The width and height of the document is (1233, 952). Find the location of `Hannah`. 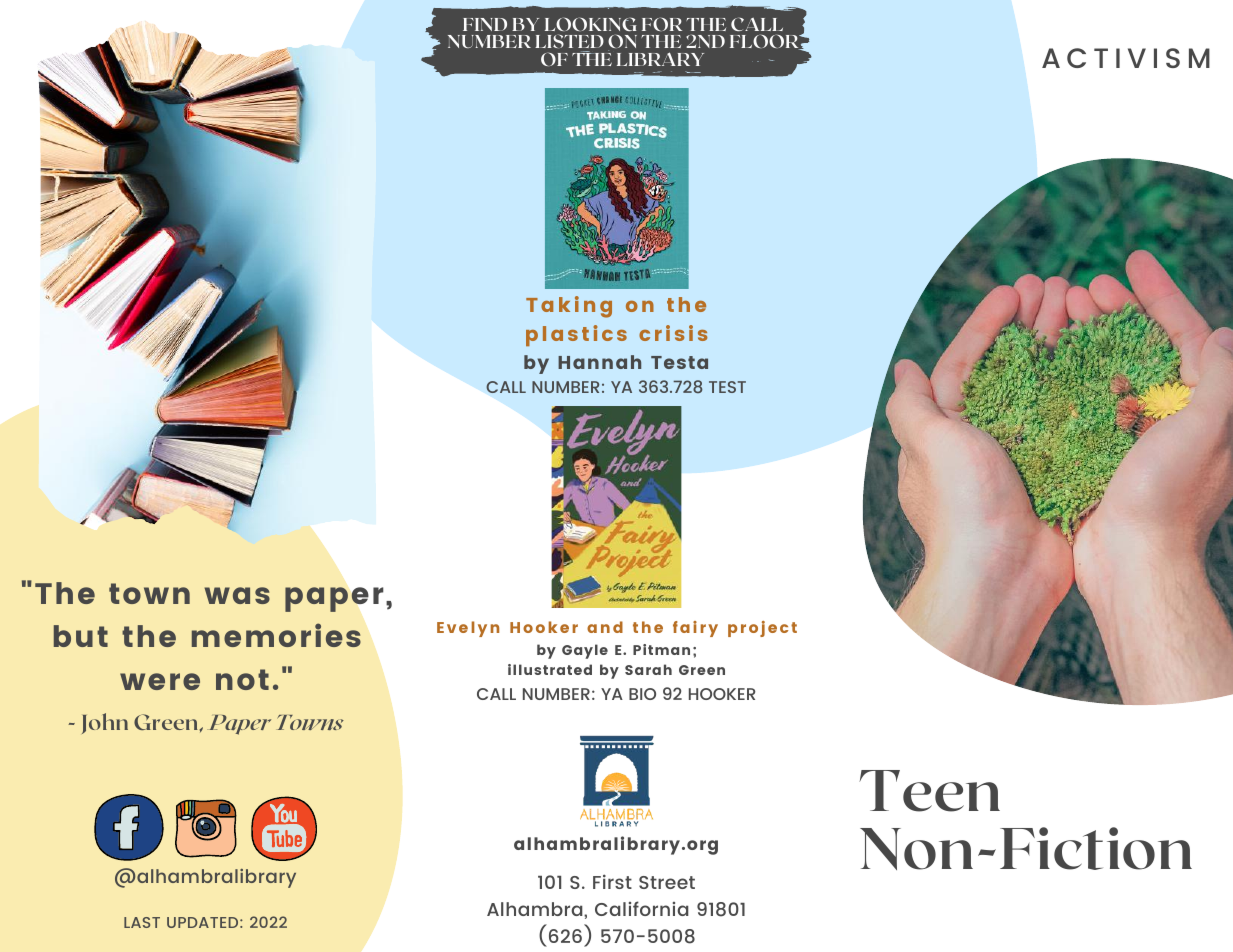

Hannah is located at coordinates (599, 362).
